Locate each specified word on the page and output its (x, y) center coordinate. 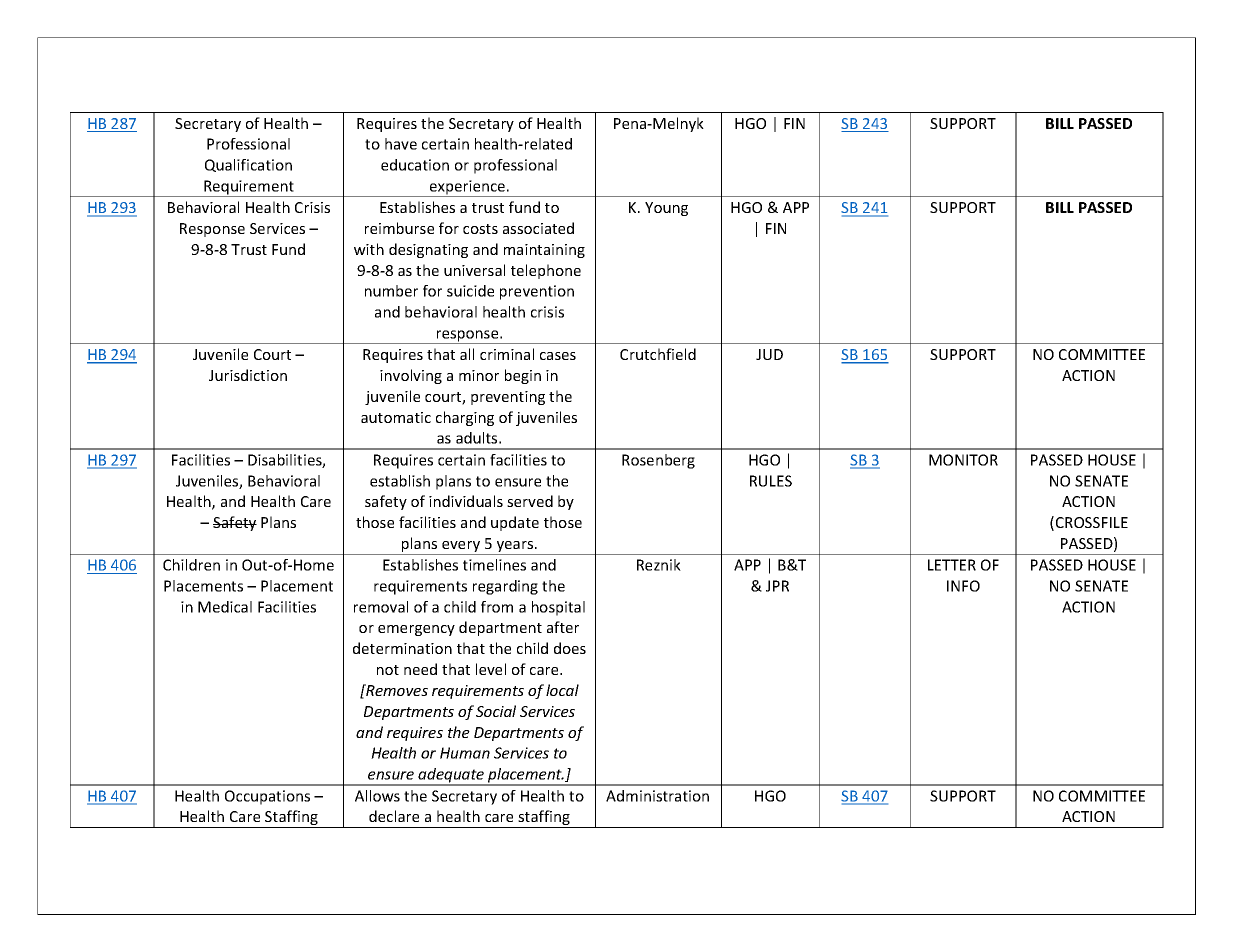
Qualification (248, 165)
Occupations (267, 797)
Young (666, 209)
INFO (963, 586)
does (570, 648)
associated (538, 228)
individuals (466, 501)
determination (402, 648)
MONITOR (963, 460)
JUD (769, 354)
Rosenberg (658, 461)
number (391, 291)
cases (558, 356)
